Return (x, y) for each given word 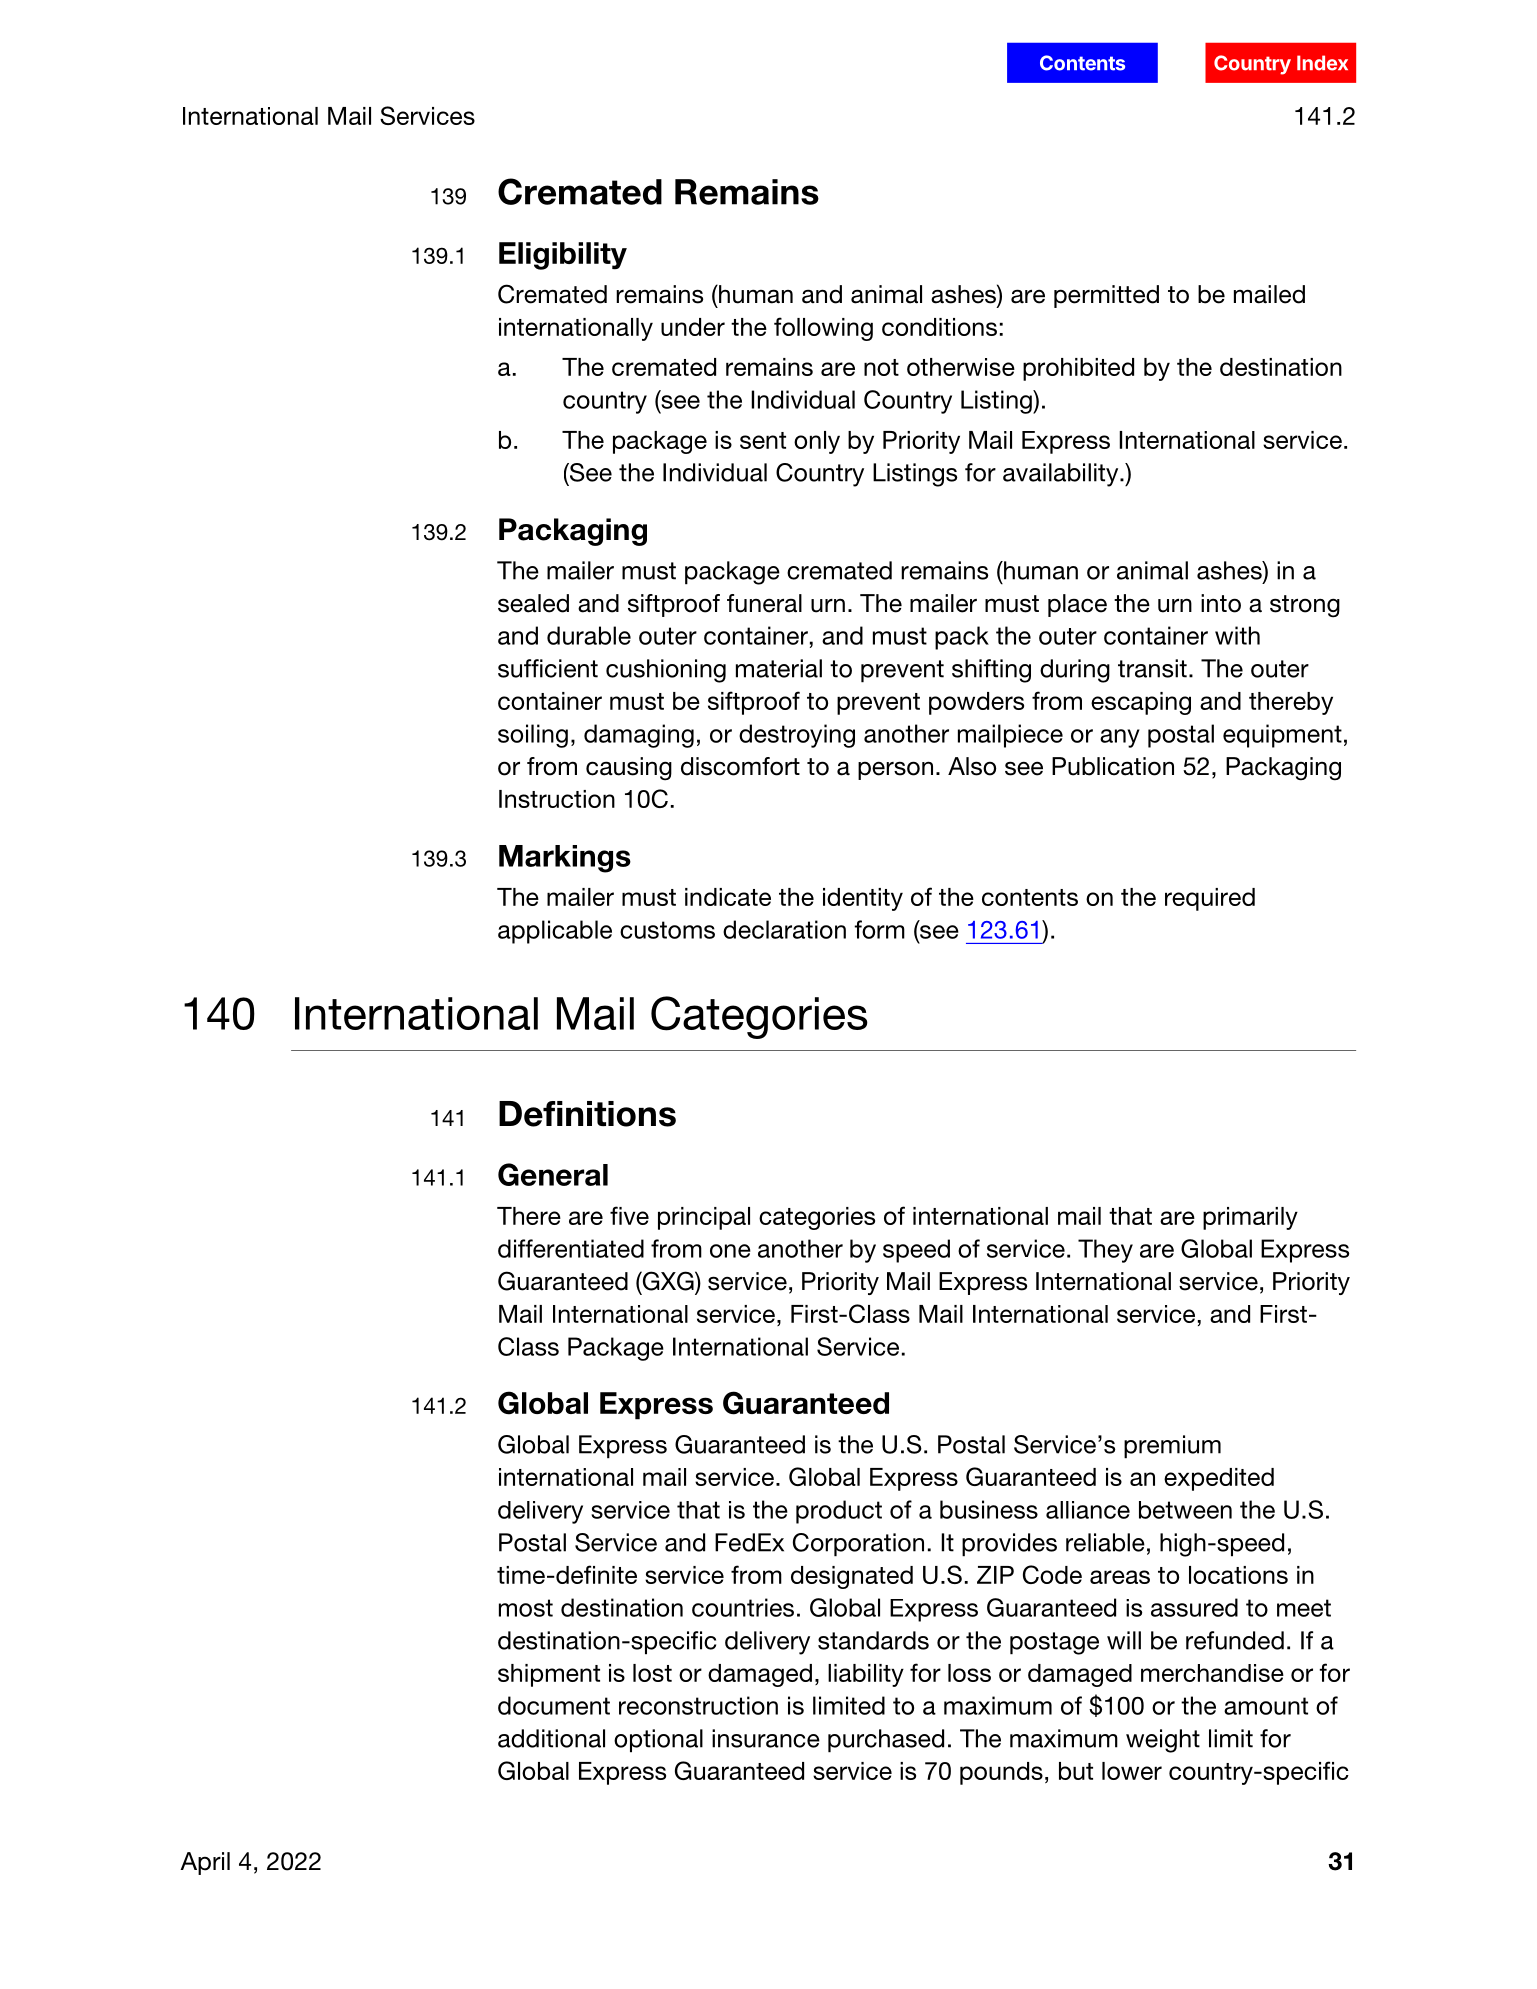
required (1210, 899)
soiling (533, 736)
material (779, 668)
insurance (766, 1738)
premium (1172, 1447)
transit (1152, 668)
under (693, 327)
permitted (1106, 296)
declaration (784, 929)
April (205, 1863)
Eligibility (563, 256)
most (526, 1608)
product (839, 1512)
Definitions (587, 1114)
